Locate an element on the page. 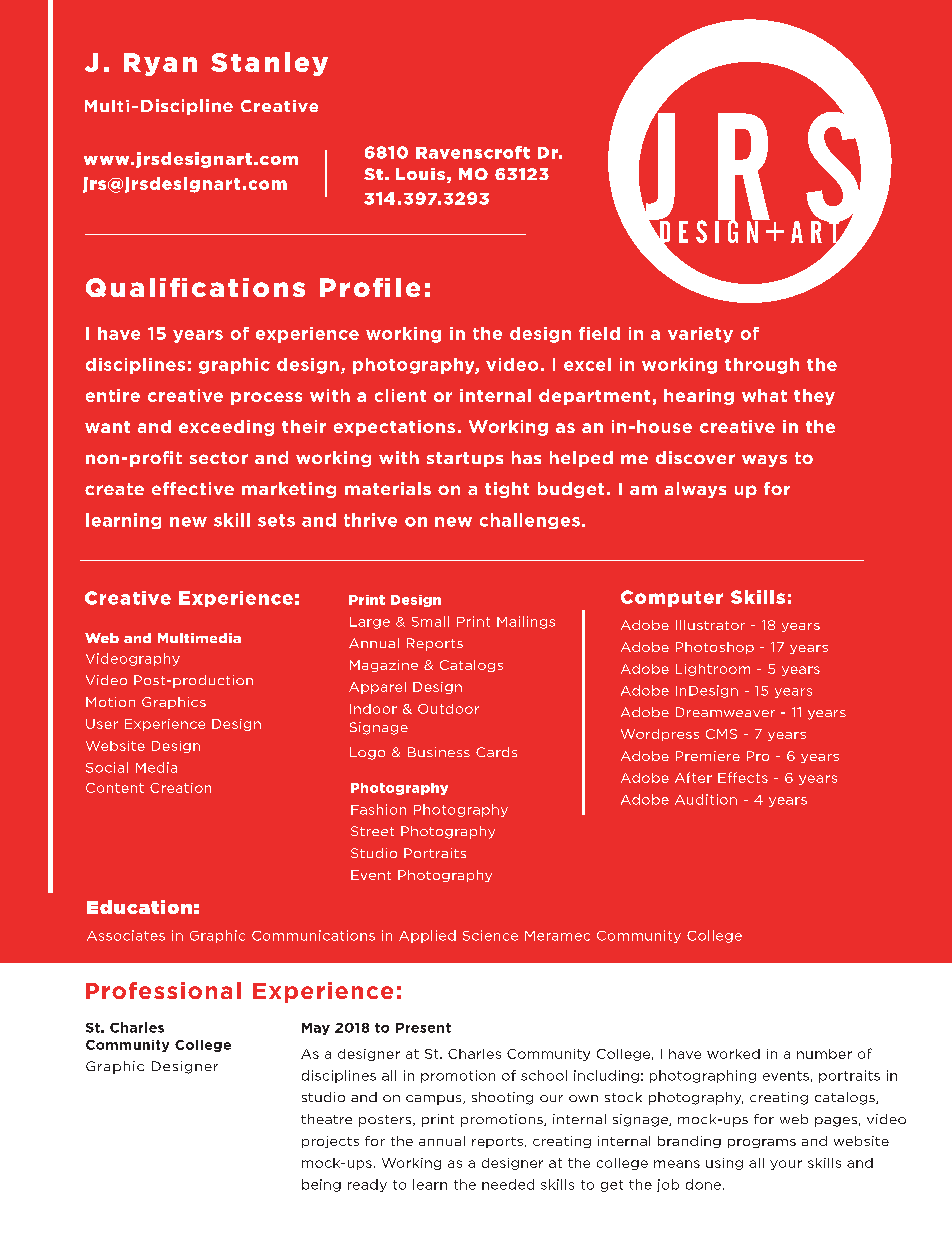  Louis is located at coordinates (420, 174).
